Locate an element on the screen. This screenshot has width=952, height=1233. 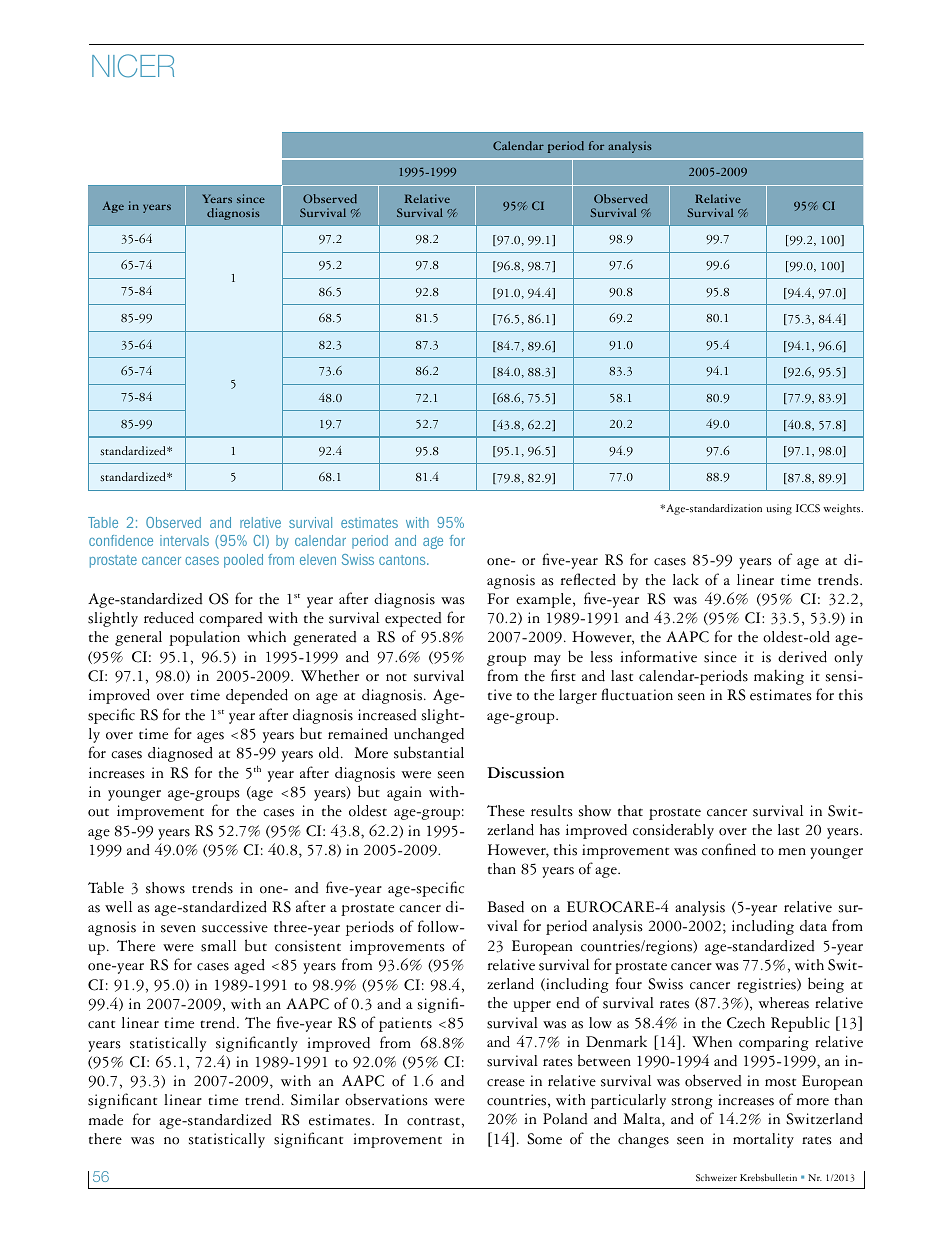
Based is located at coordinates (505, 907).
